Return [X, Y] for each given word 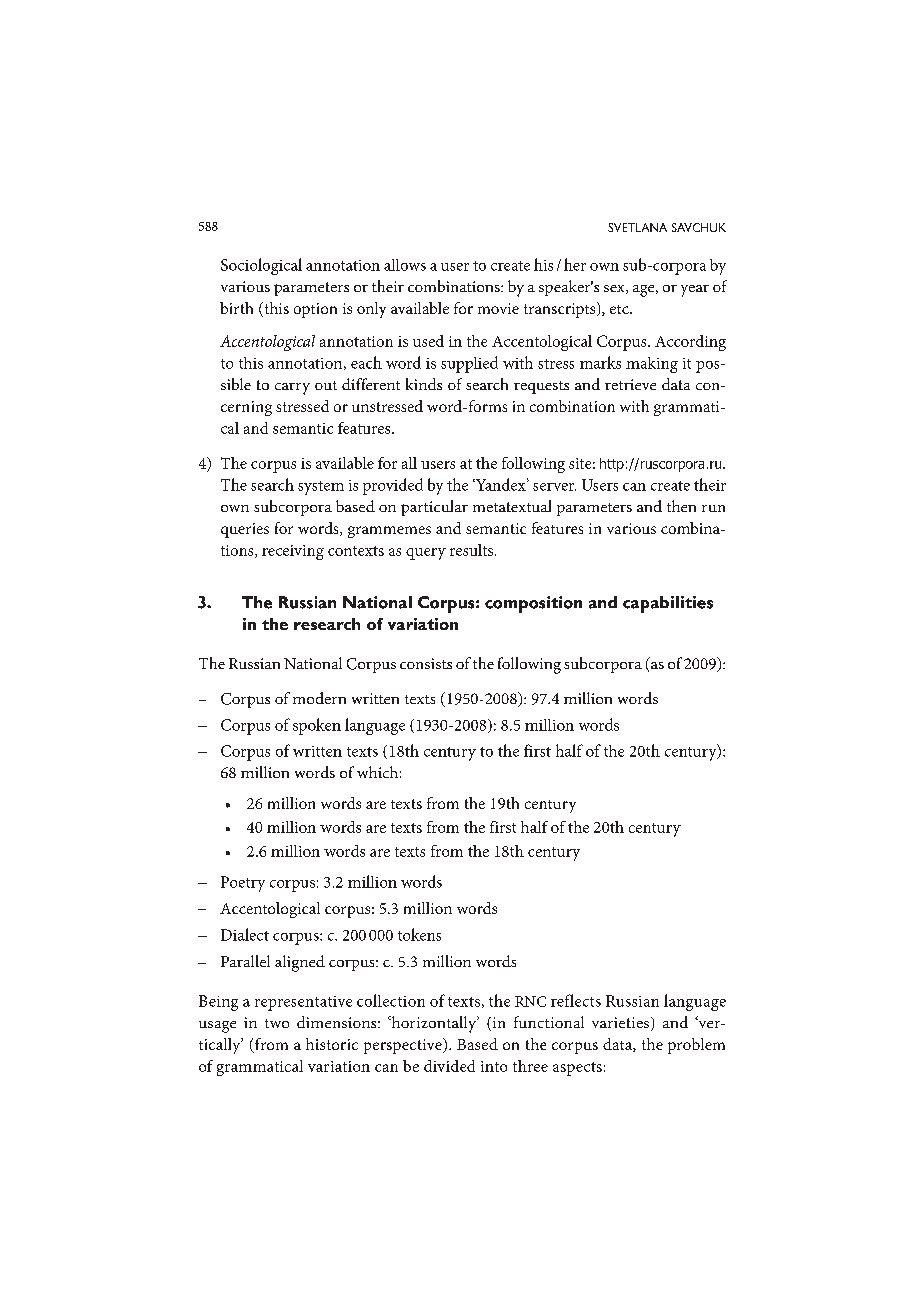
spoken [317, 726]
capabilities [668, 604]
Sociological [261, 266]
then [681, 506]
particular [434, 508]
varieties [622, 1024]
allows [405, 265]
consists [426, 663]
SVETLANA [637, 227]
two [277, 1023]
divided [449, 1066]
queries [245, 530]
